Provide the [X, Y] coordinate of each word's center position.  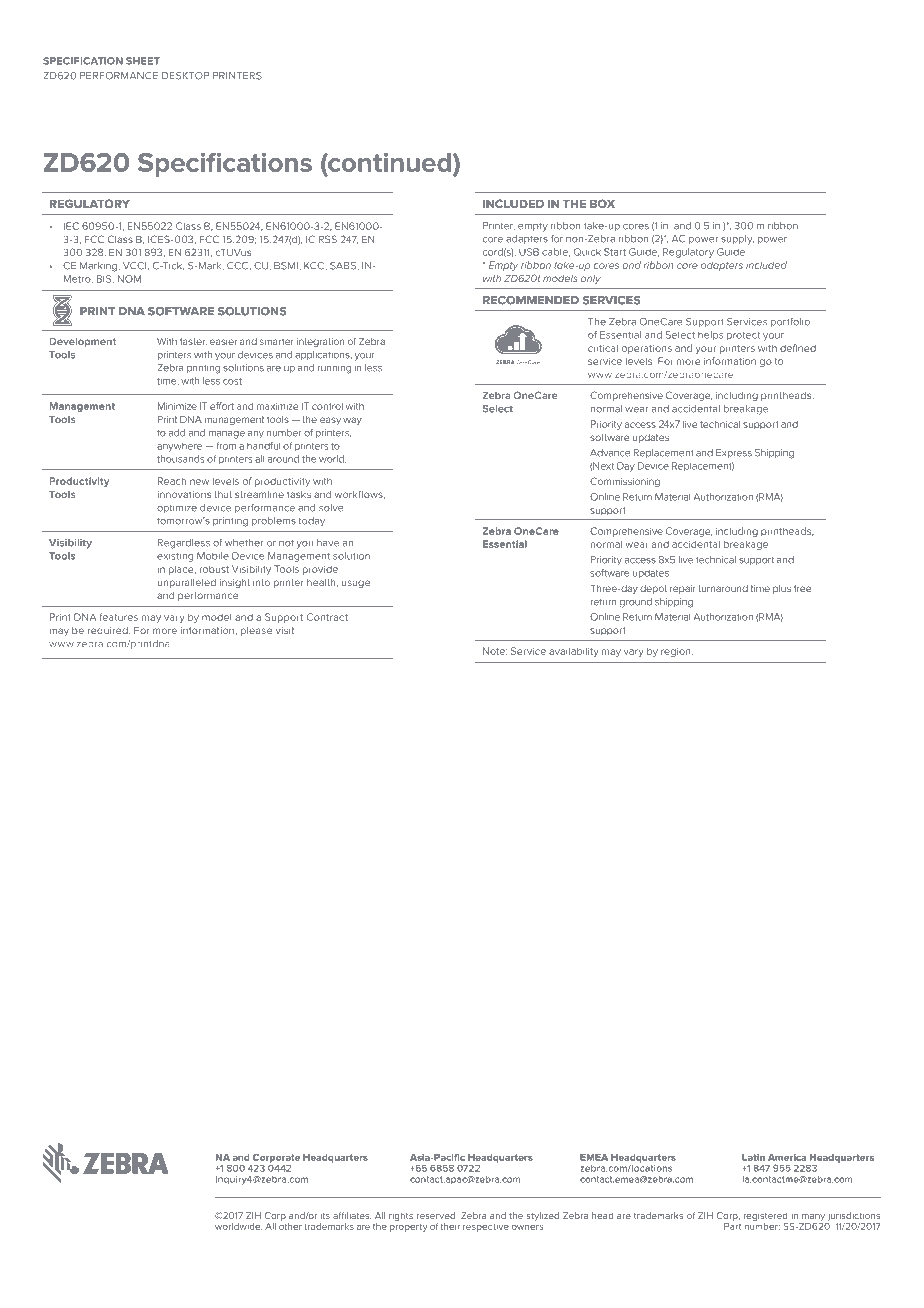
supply [737, 240]
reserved [436, 1215]
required [109, 631]
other [290, 1226]
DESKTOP [186, 76]
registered [765, 1216]
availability [574, 652]
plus [782, 589]
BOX [602, 203]
